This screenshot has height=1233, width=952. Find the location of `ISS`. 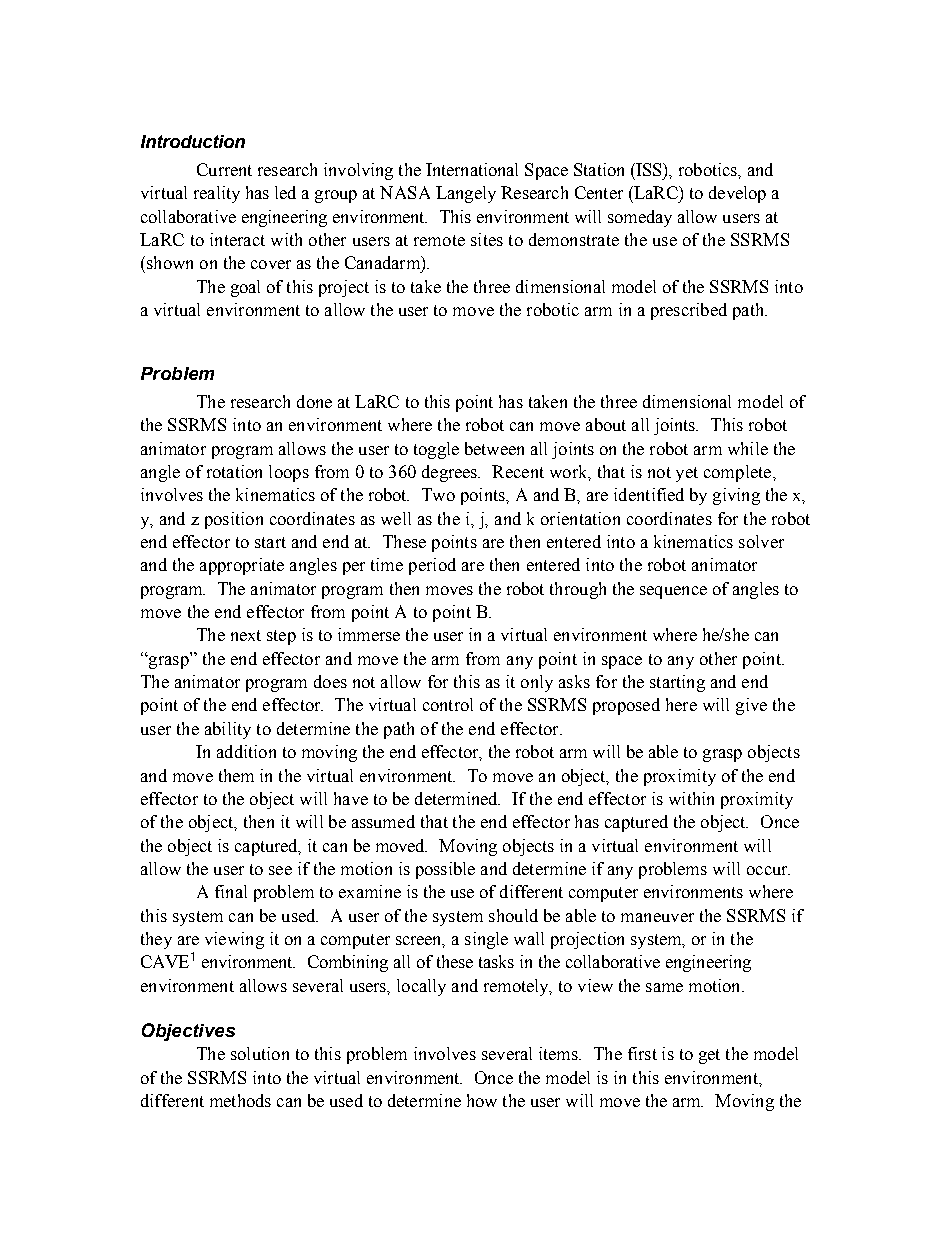

ISS is located at coordinates (649, 169).
